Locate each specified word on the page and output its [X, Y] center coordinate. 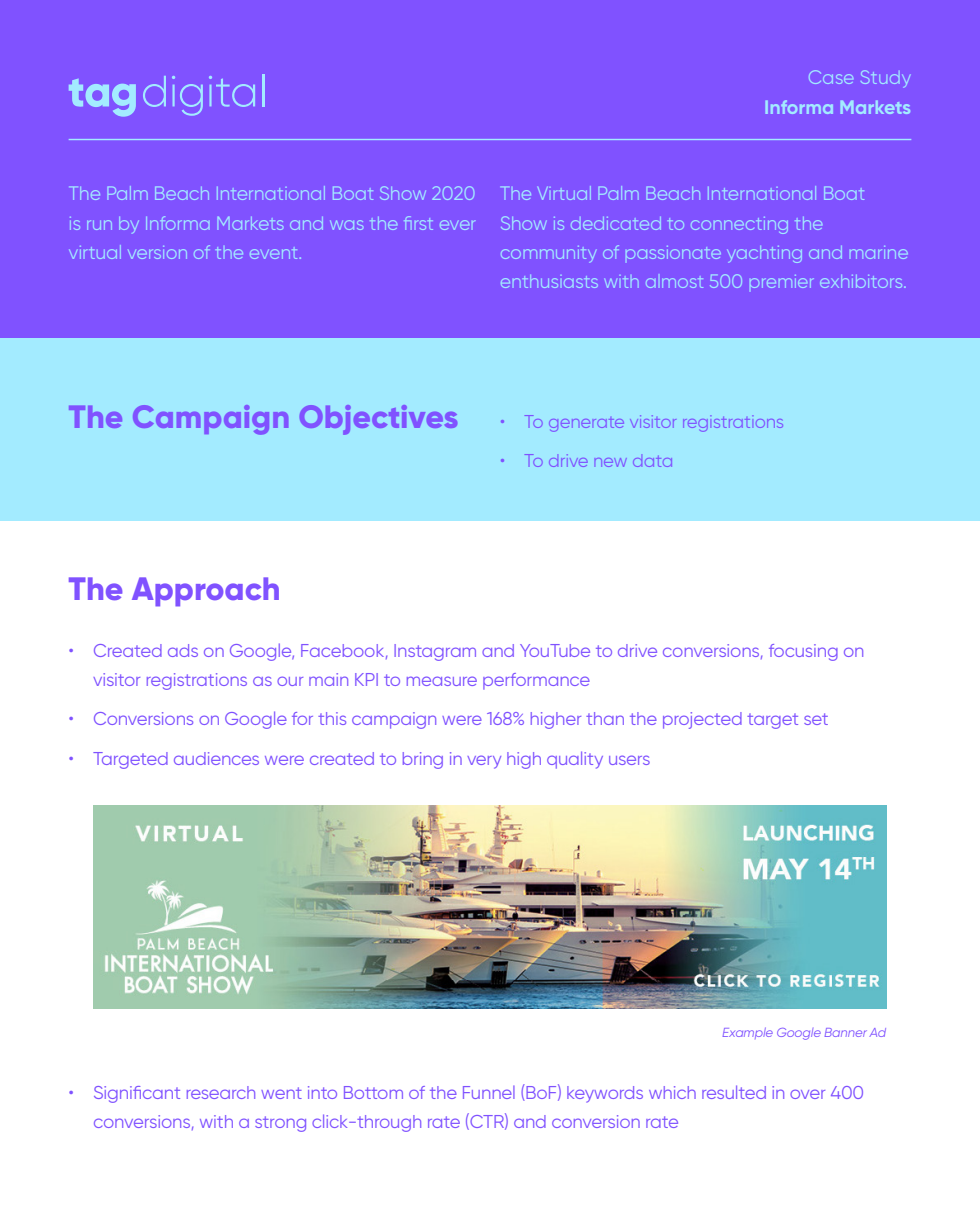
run [99, 225]
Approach [205, 592]
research [221, 1092]
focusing [803, 652]
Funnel [489, 1092]
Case [831, 77]
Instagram [435, 652]
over [807, 1094]
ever [457, 225]
